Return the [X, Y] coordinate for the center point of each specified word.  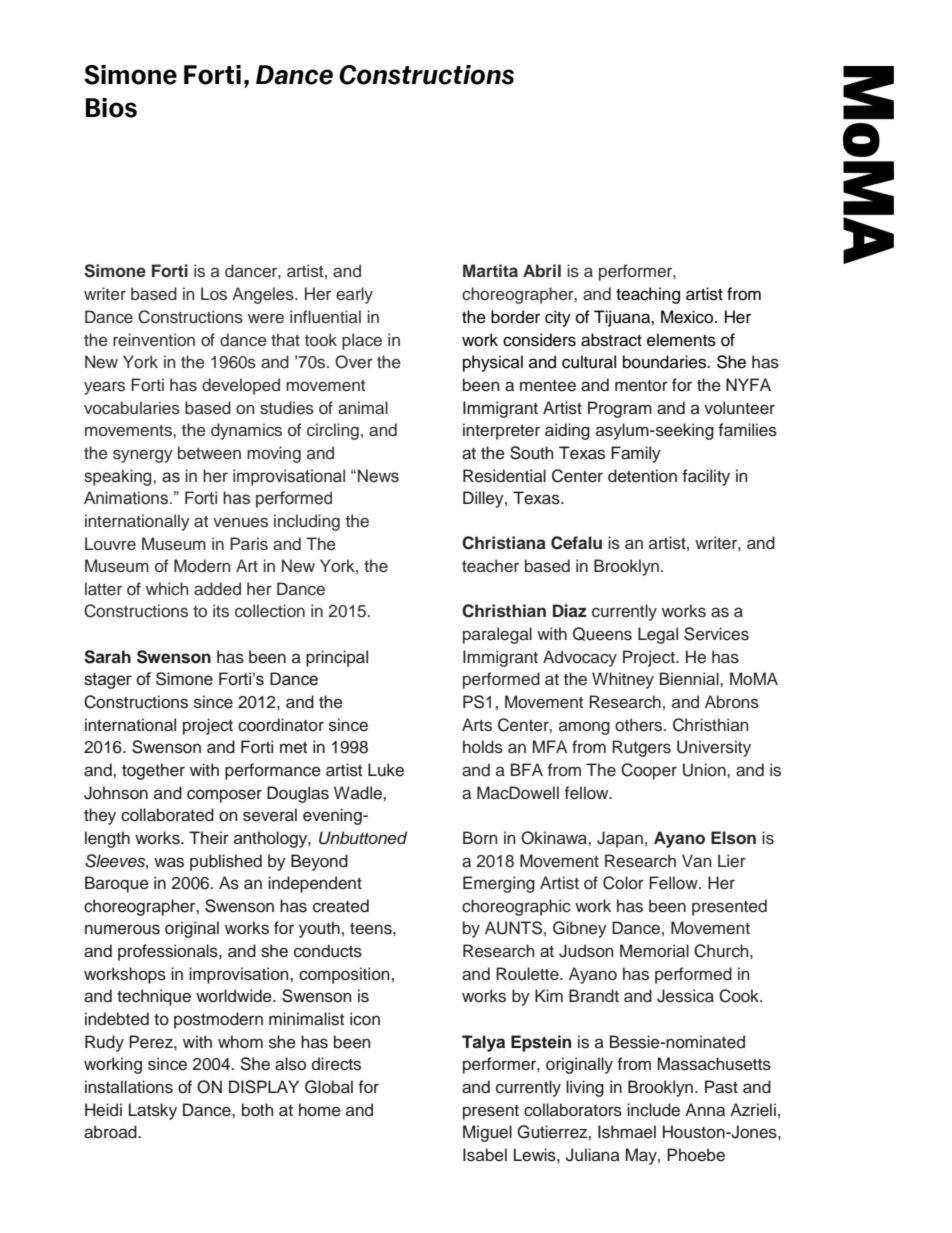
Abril [542, 270]
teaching [648, 295]
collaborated [167, 815]
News [378, 476]
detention [642, 476]
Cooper [649, 771]
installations [129, 1087]
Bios [111, 108]
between [209, 453]
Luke [386, 770]
